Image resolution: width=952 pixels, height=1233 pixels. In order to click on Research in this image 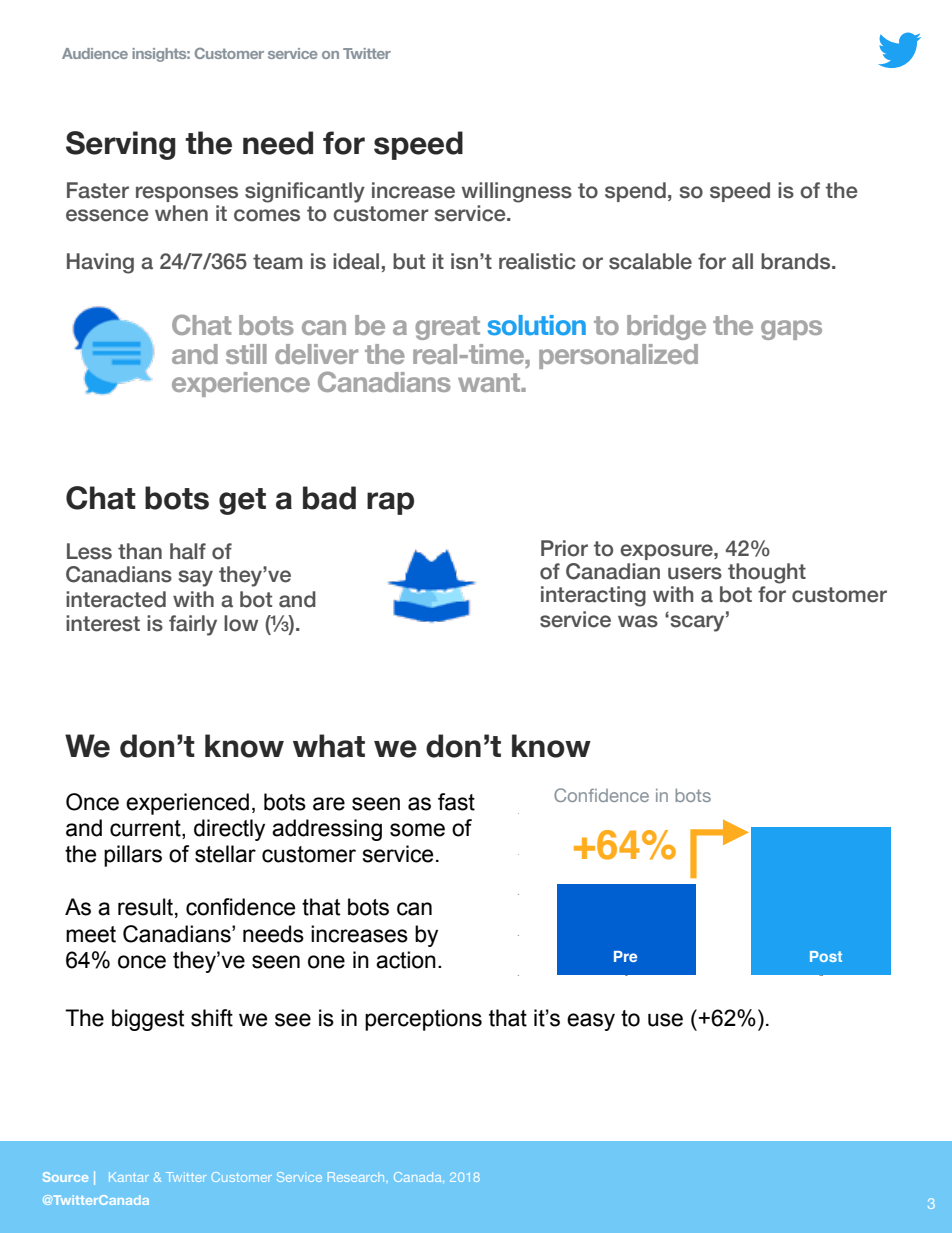, I will do `click(357, 1177)`.
